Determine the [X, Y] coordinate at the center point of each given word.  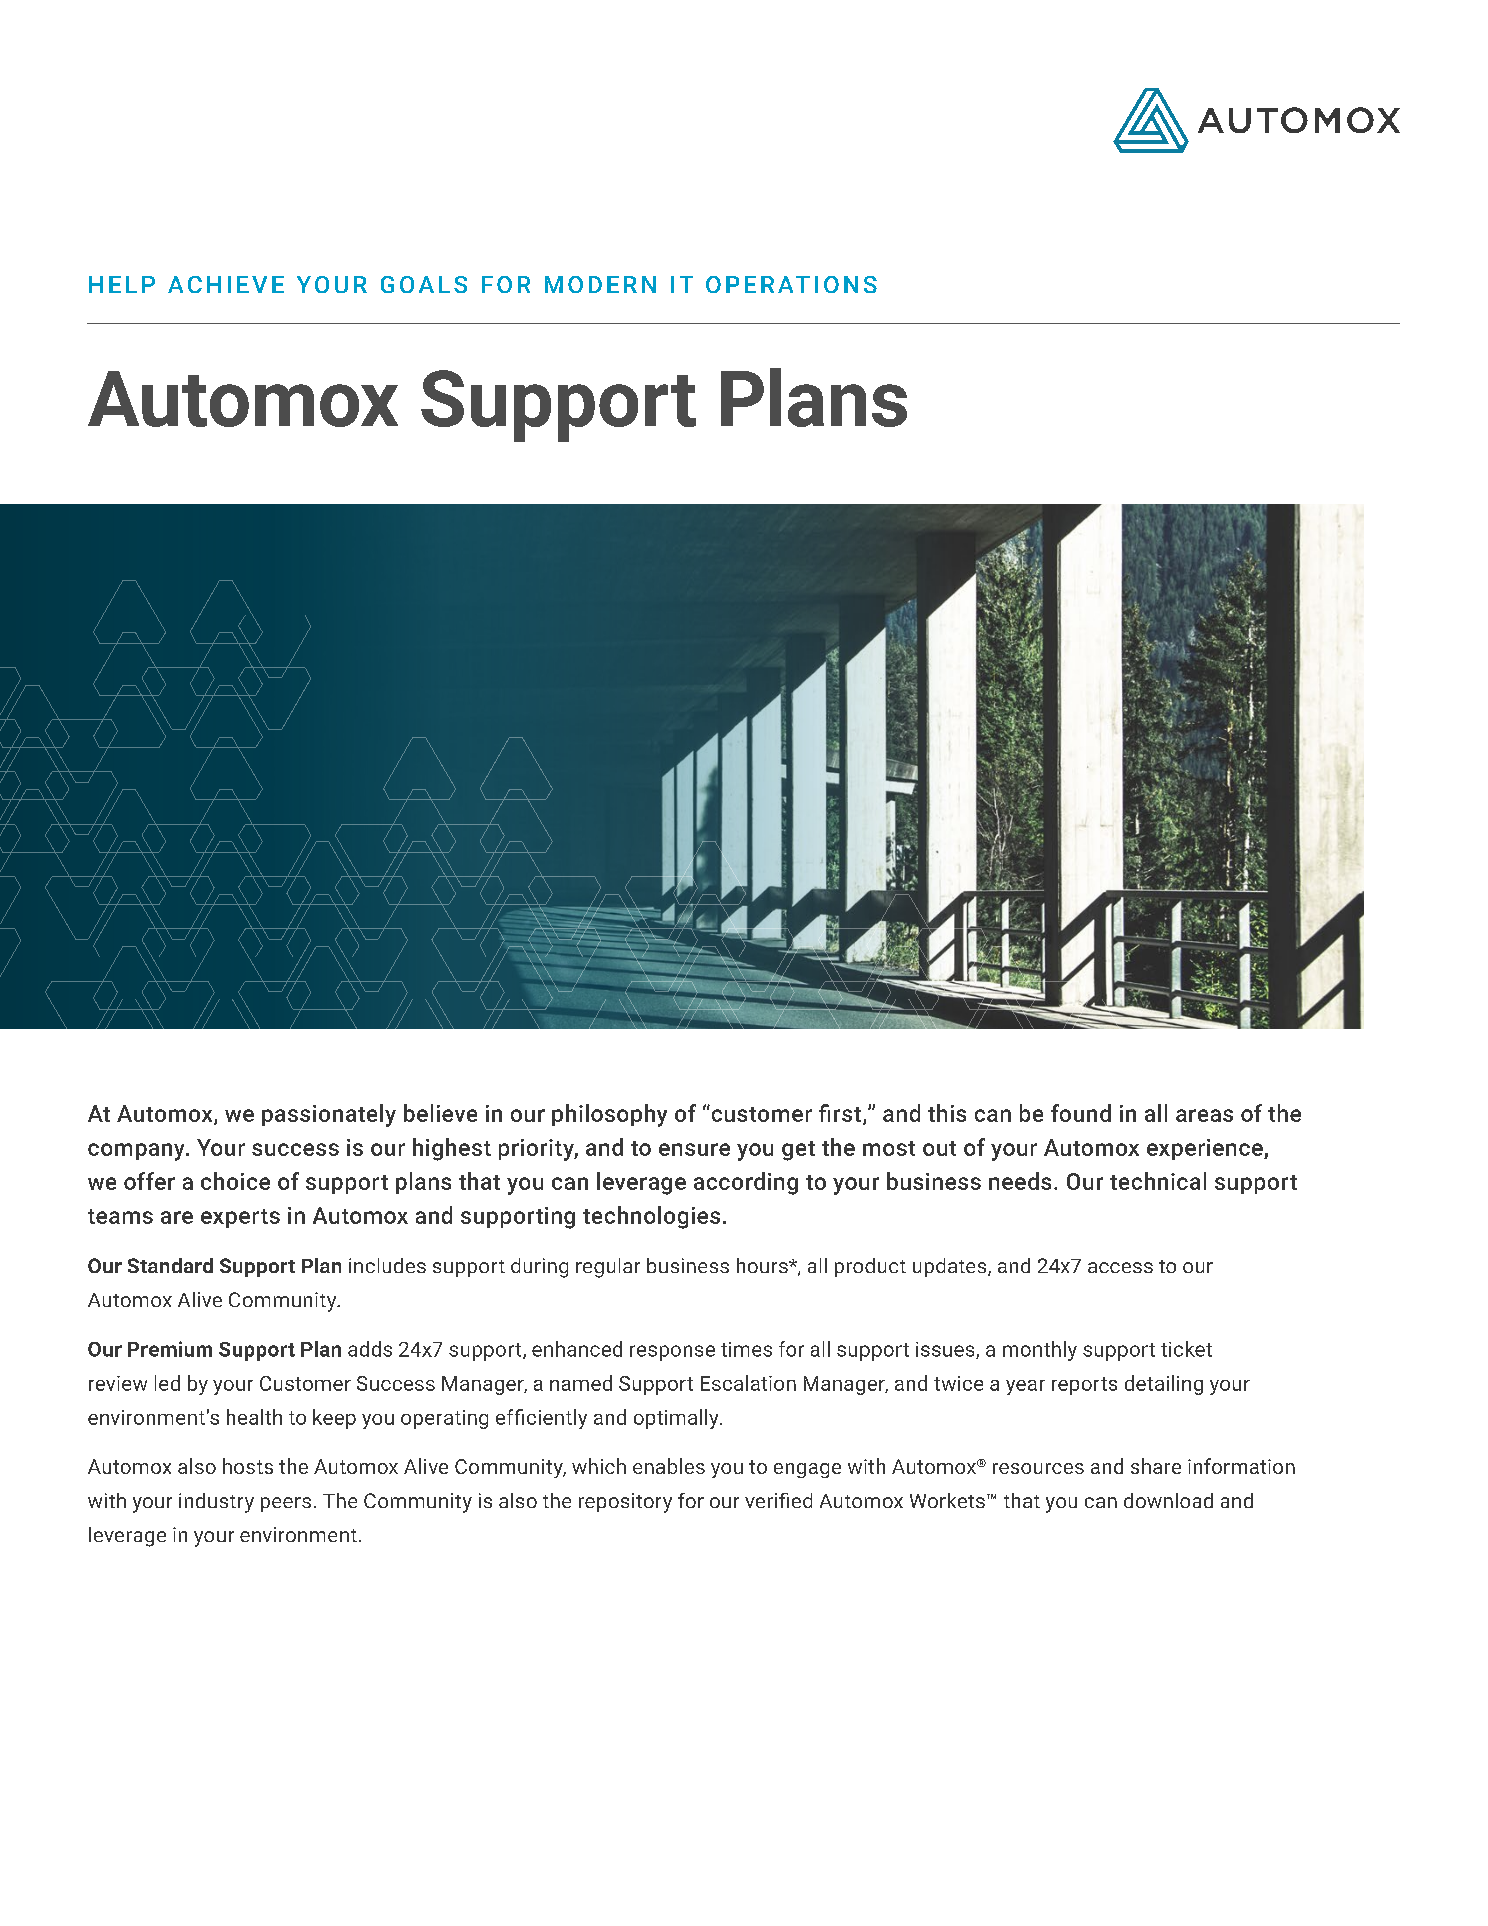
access [1120, 1267]
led [167, 1383]
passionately [329, 1115]
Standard [170, 1265]
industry [216, 1503]
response [672, 1353]
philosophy [609, 1115]
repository [625, 1503]
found [1081, 1113]
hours [763, 1265]
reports [1084, 1386]
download [1168, 1500]
